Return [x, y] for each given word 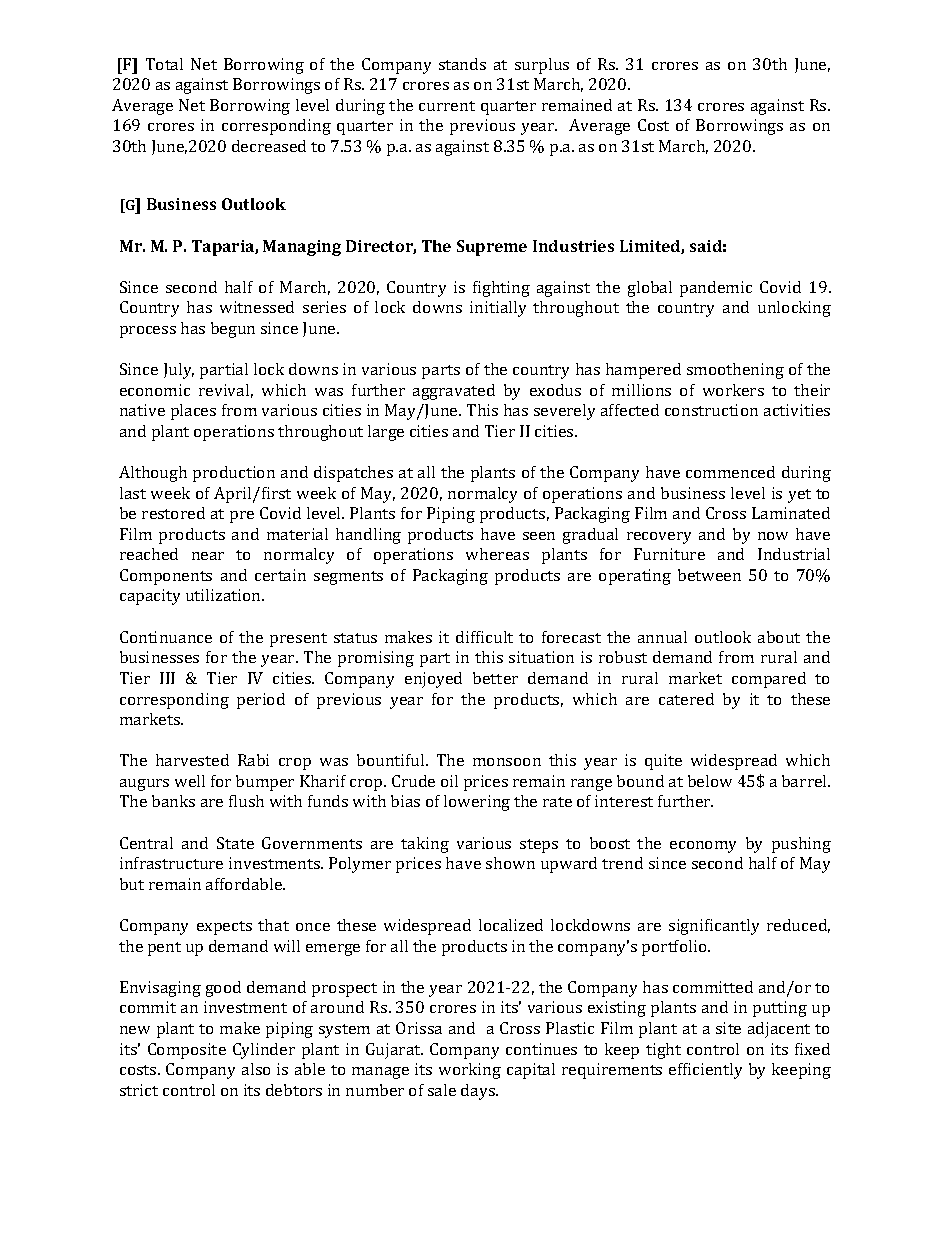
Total [164, 64]
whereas [497, 554]
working [470, 1071]
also [256, 1069]
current [447, 106]
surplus [542, 66]
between [709, 575]
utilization [225, 595]
